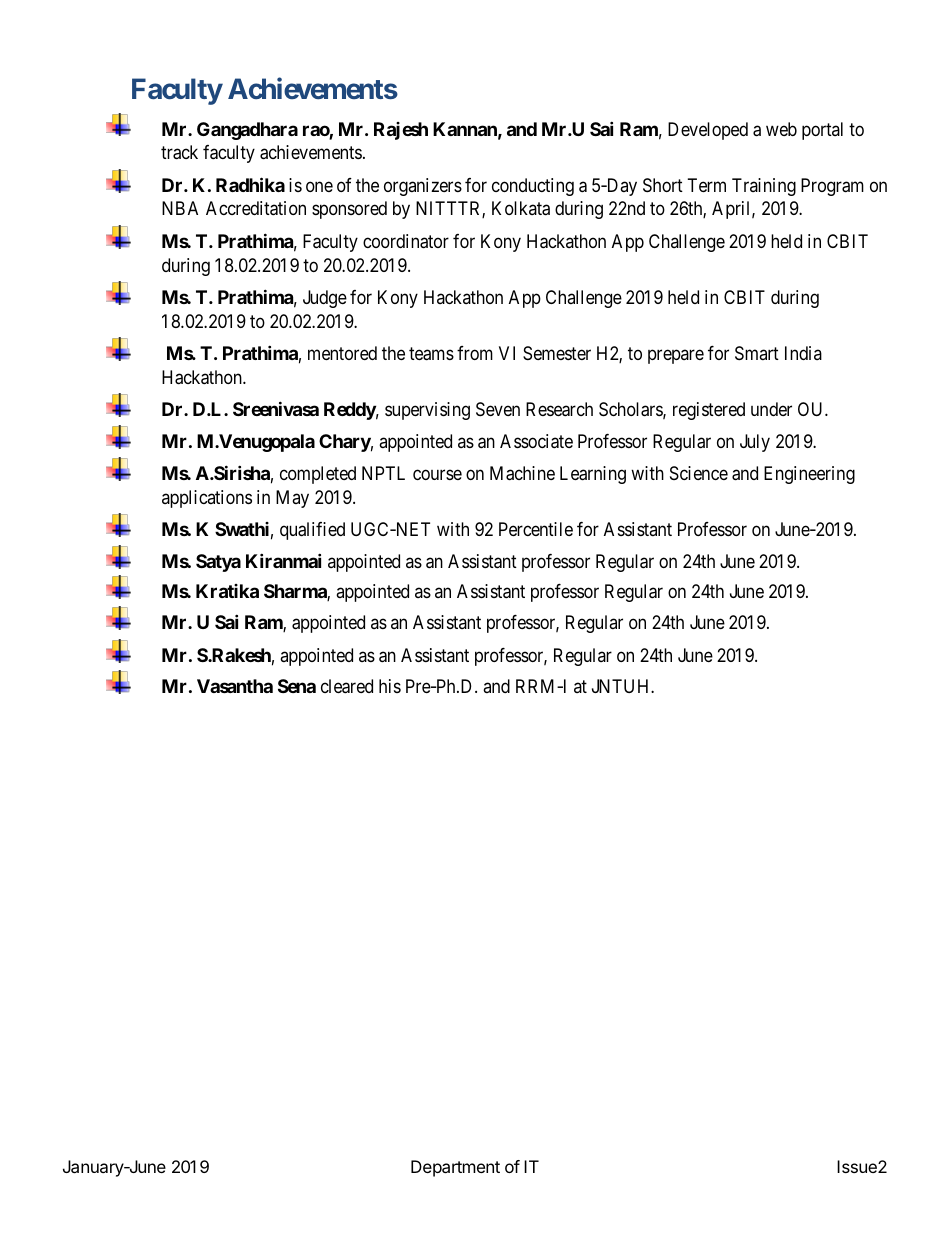  Describe the element at coordinates (390, 686) in the screenshot. I see `his` at that location.
